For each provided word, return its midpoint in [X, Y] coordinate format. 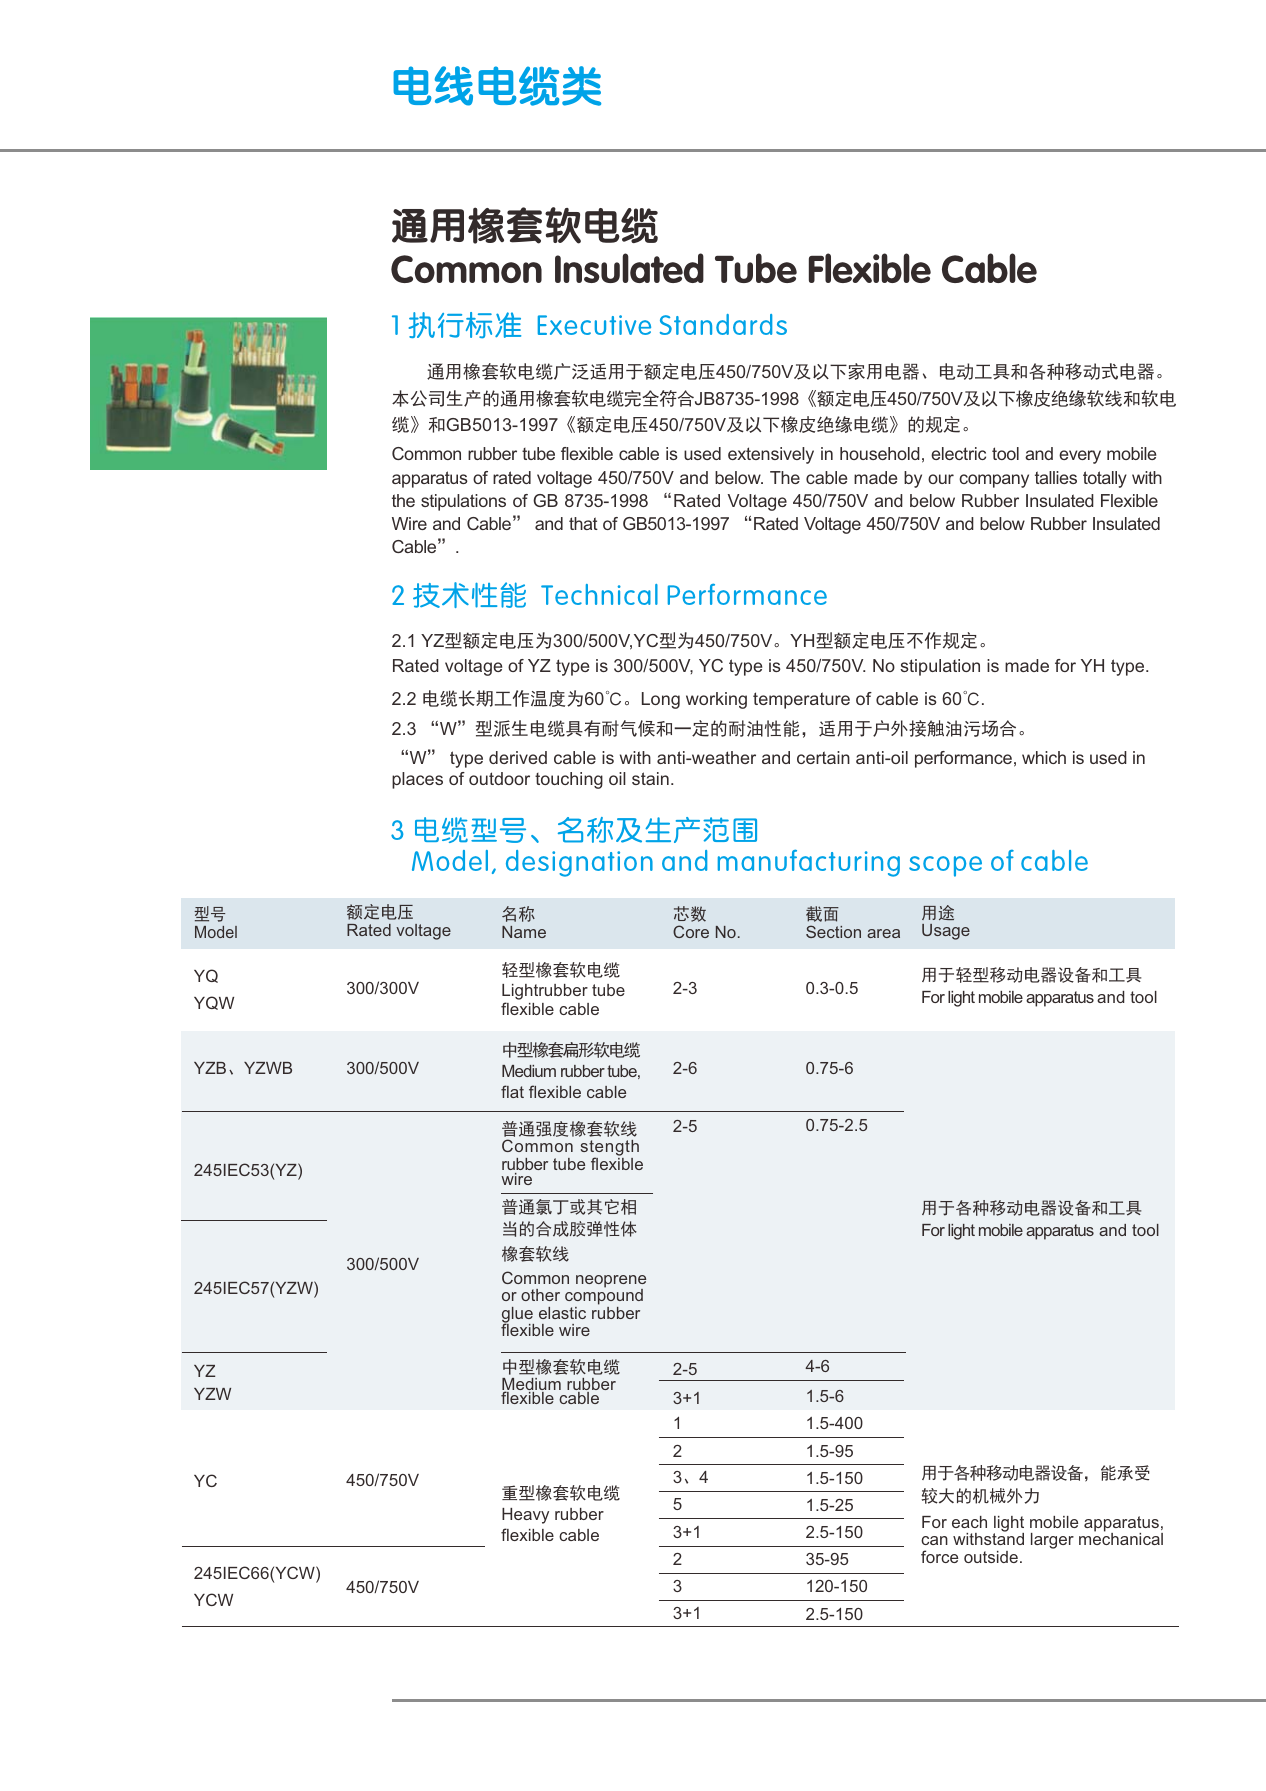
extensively [771, 455]
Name [524, 932]
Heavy [525, 1516]
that [583, 523]
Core [691, 931]
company [994, 481]
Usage [946, 932]
